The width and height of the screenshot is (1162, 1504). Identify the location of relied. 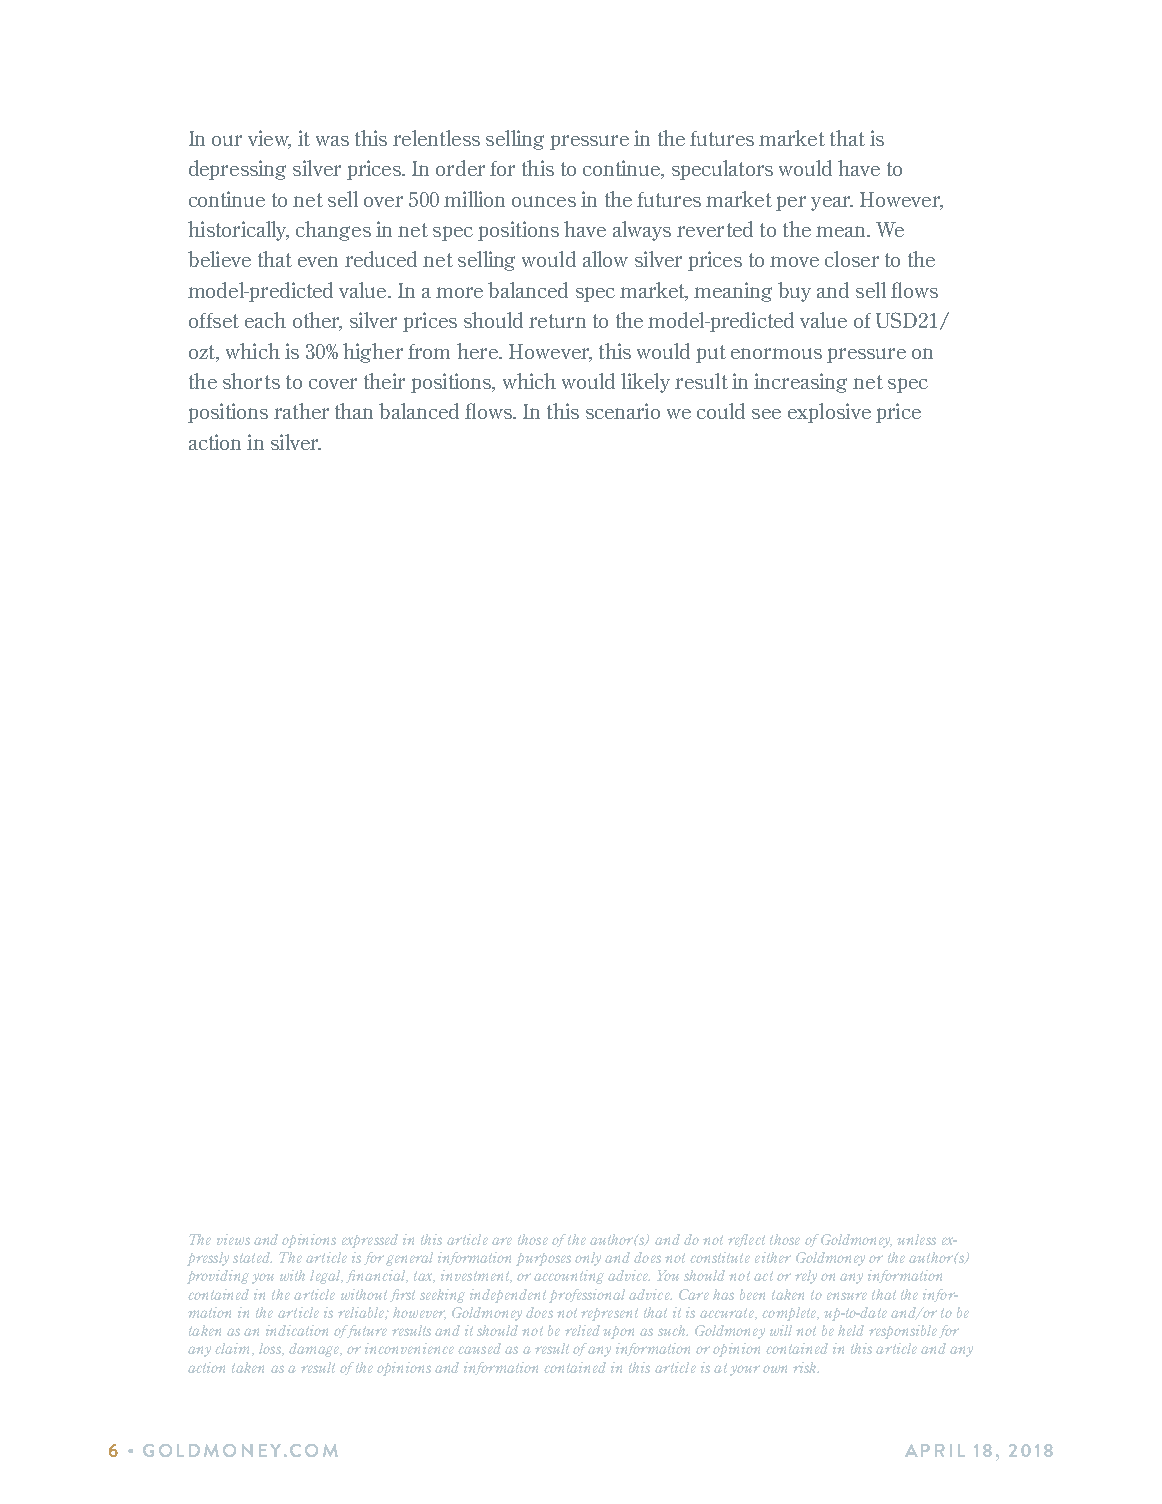
(582, 1330).
